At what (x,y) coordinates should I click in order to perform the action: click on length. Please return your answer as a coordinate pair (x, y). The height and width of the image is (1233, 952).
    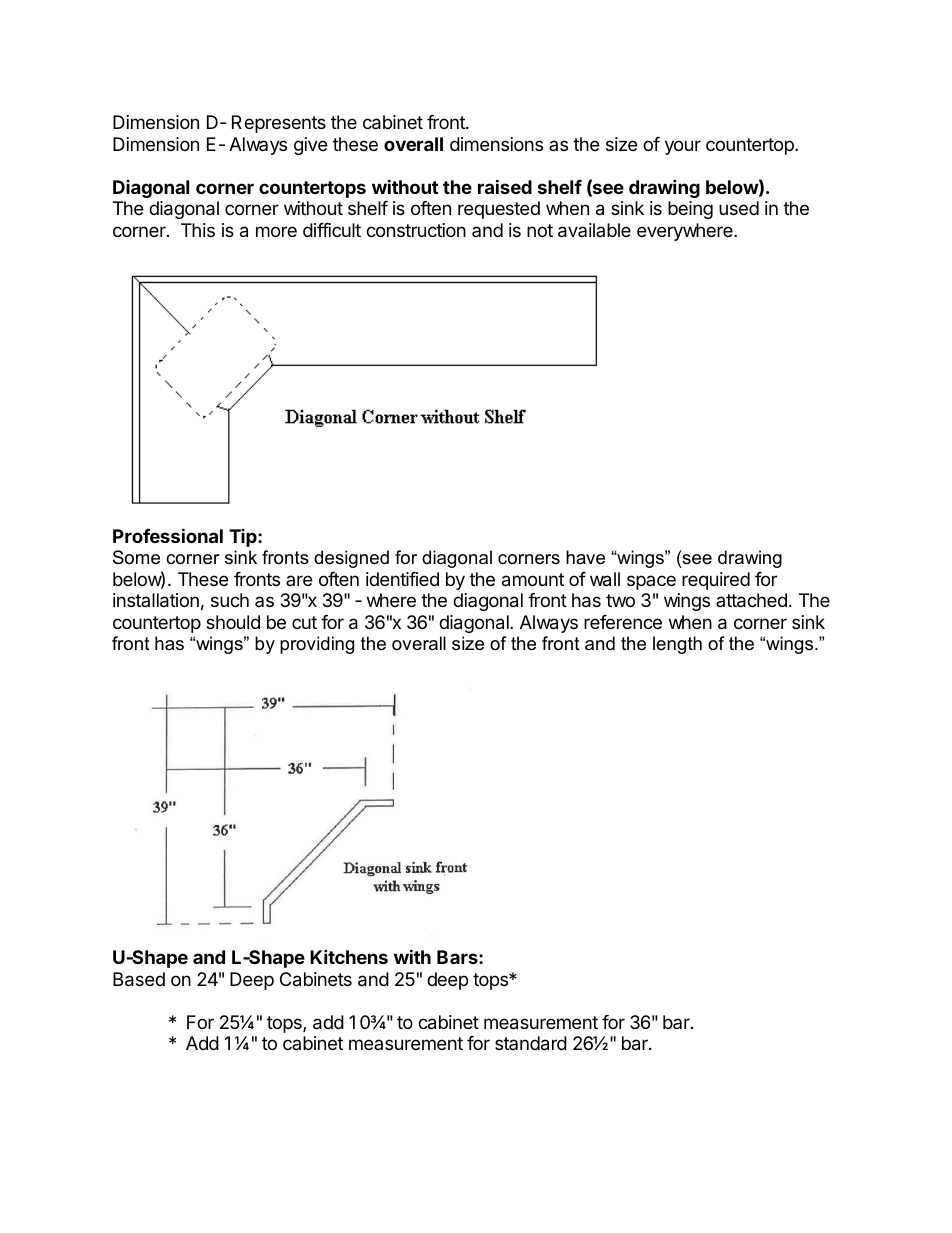
    Looking at the image, I should click on (677, 645).
